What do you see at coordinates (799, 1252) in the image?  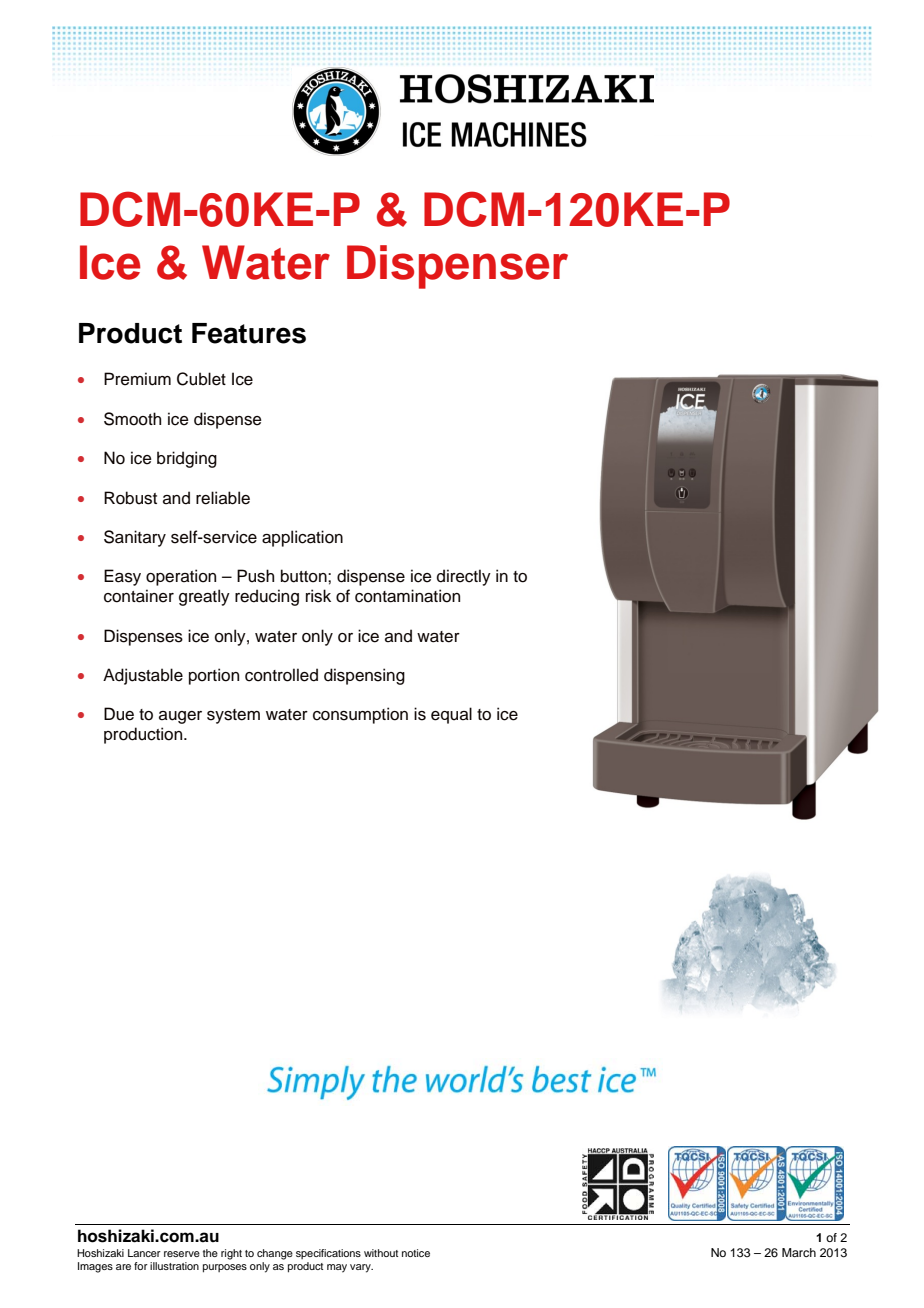 I see `March` at bounding box center [799, 1252].
